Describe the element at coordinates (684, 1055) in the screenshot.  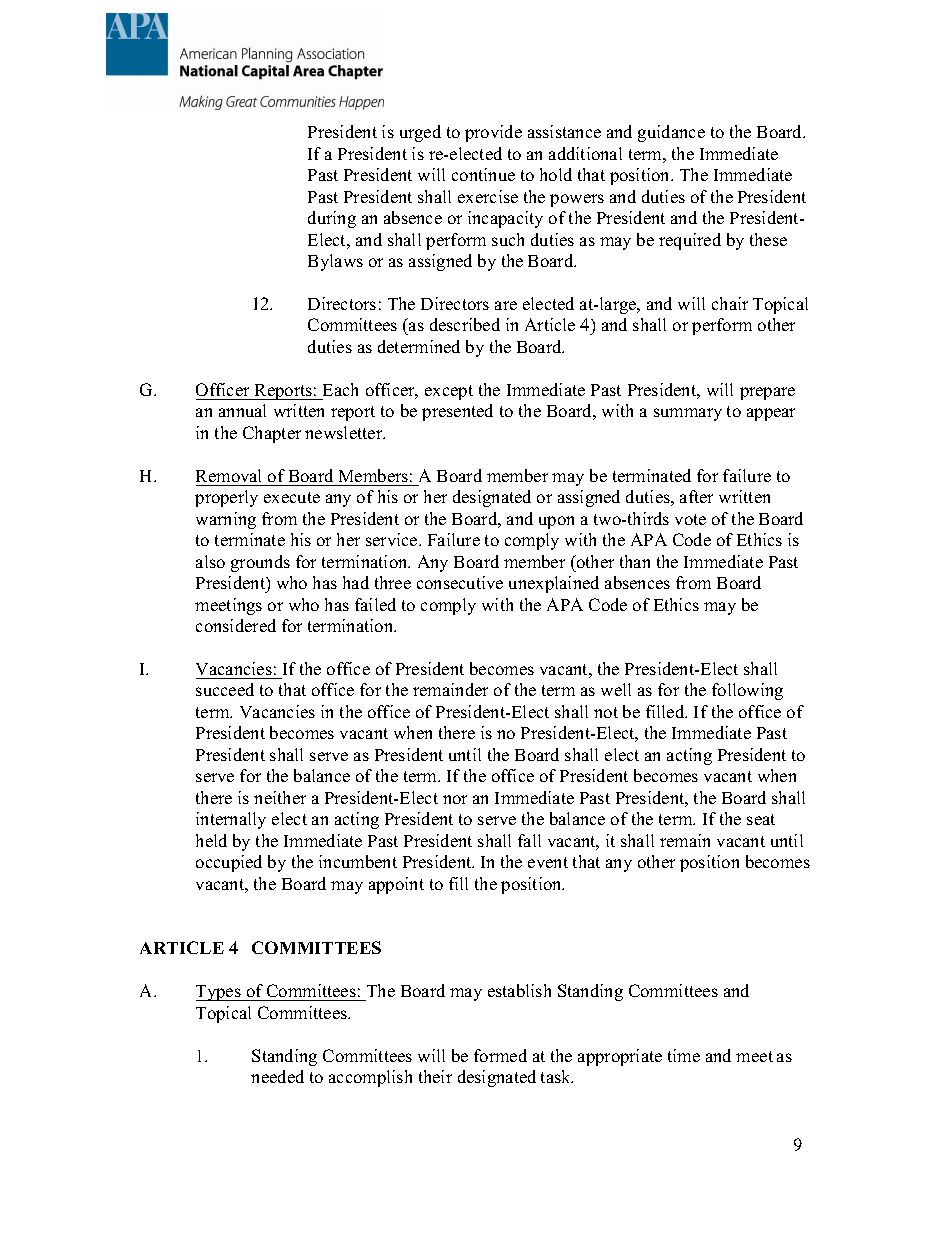
I see `time` at that location.
